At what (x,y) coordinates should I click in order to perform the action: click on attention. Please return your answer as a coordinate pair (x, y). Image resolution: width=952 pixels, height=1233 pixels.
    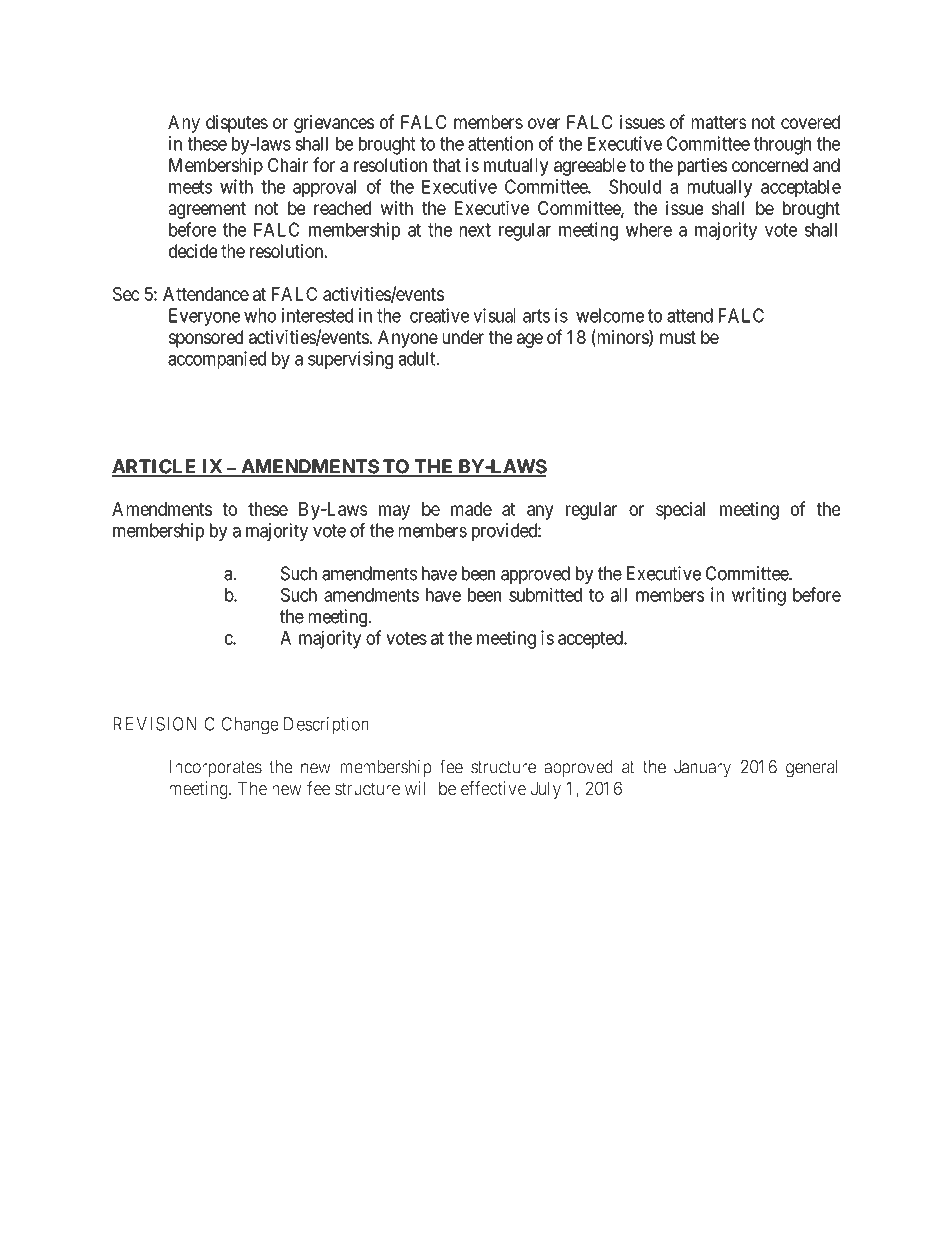
    Looking at the image, I should click on (500, 143).
